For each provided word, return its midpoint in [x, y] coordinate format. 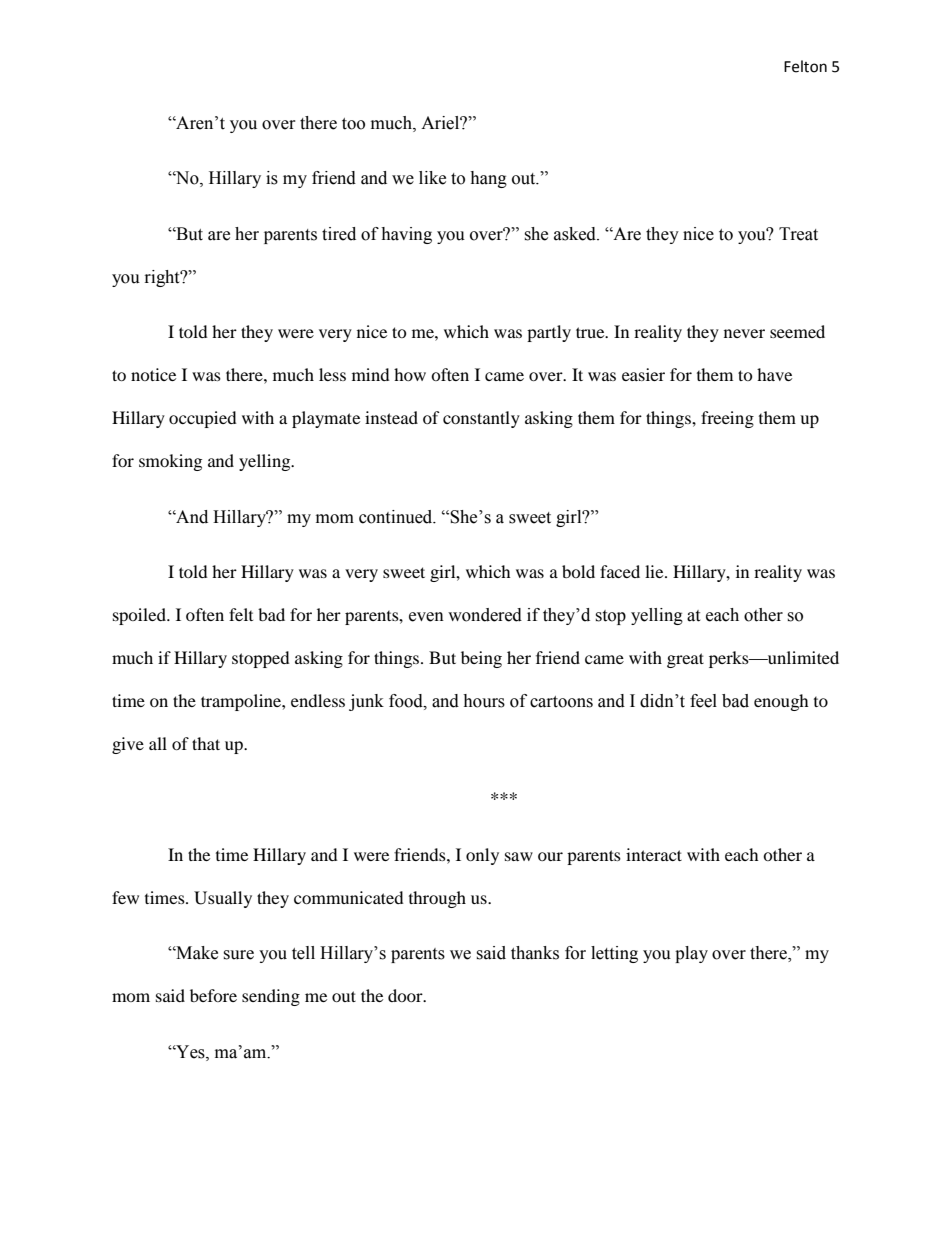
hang [488, 179]
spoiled [140, 616]
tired [339, 234]
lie [655, 571]
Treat [798, 234]
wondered [485, 615]
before [213, 995]
